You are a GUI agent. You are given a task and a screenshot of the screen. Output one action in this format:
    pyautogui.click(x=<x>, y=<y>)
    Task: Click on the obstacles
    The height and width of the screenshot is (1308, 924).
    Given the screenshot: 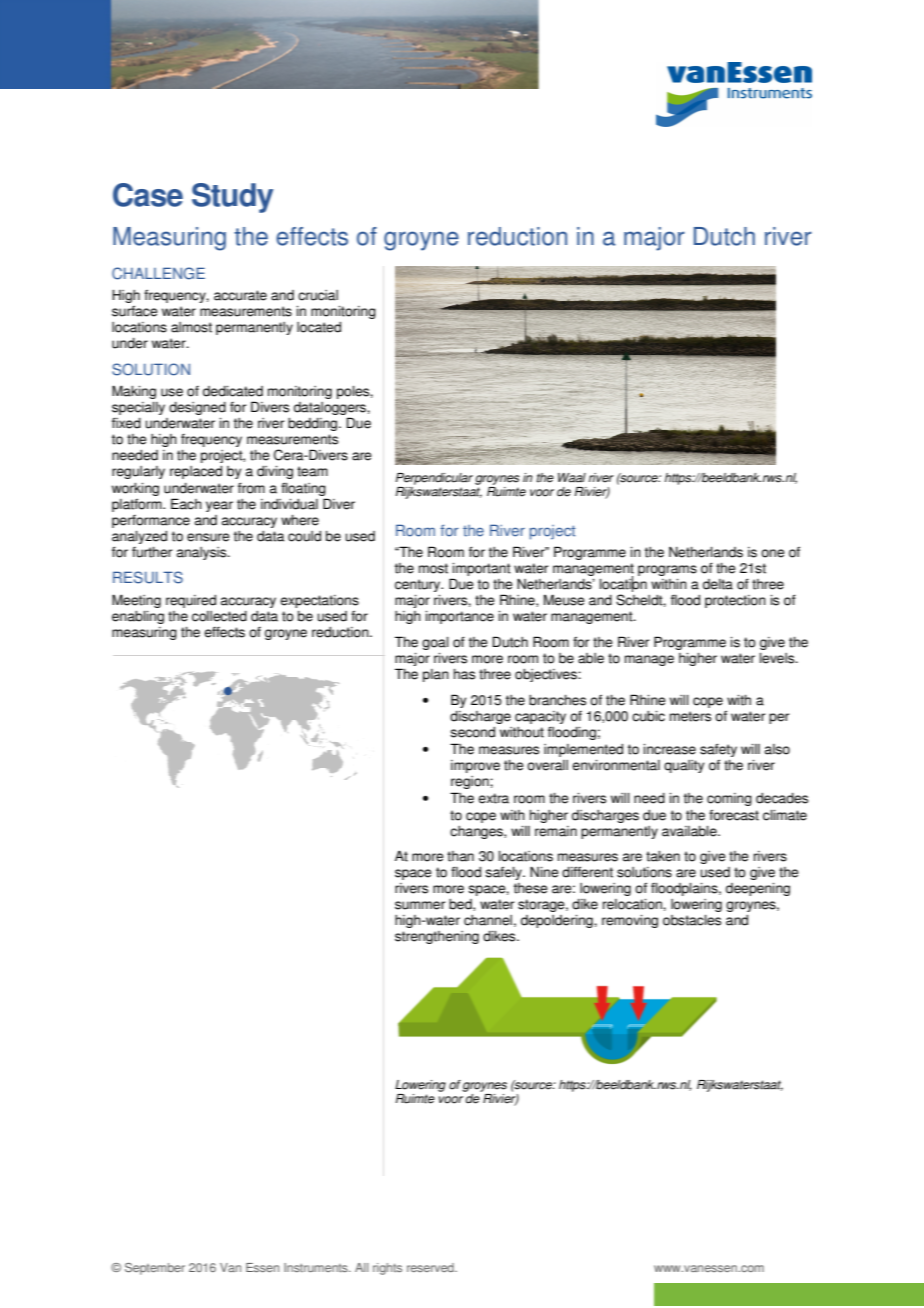 What is the action you would take?
    pyautogui.click(x=692, y=920)
